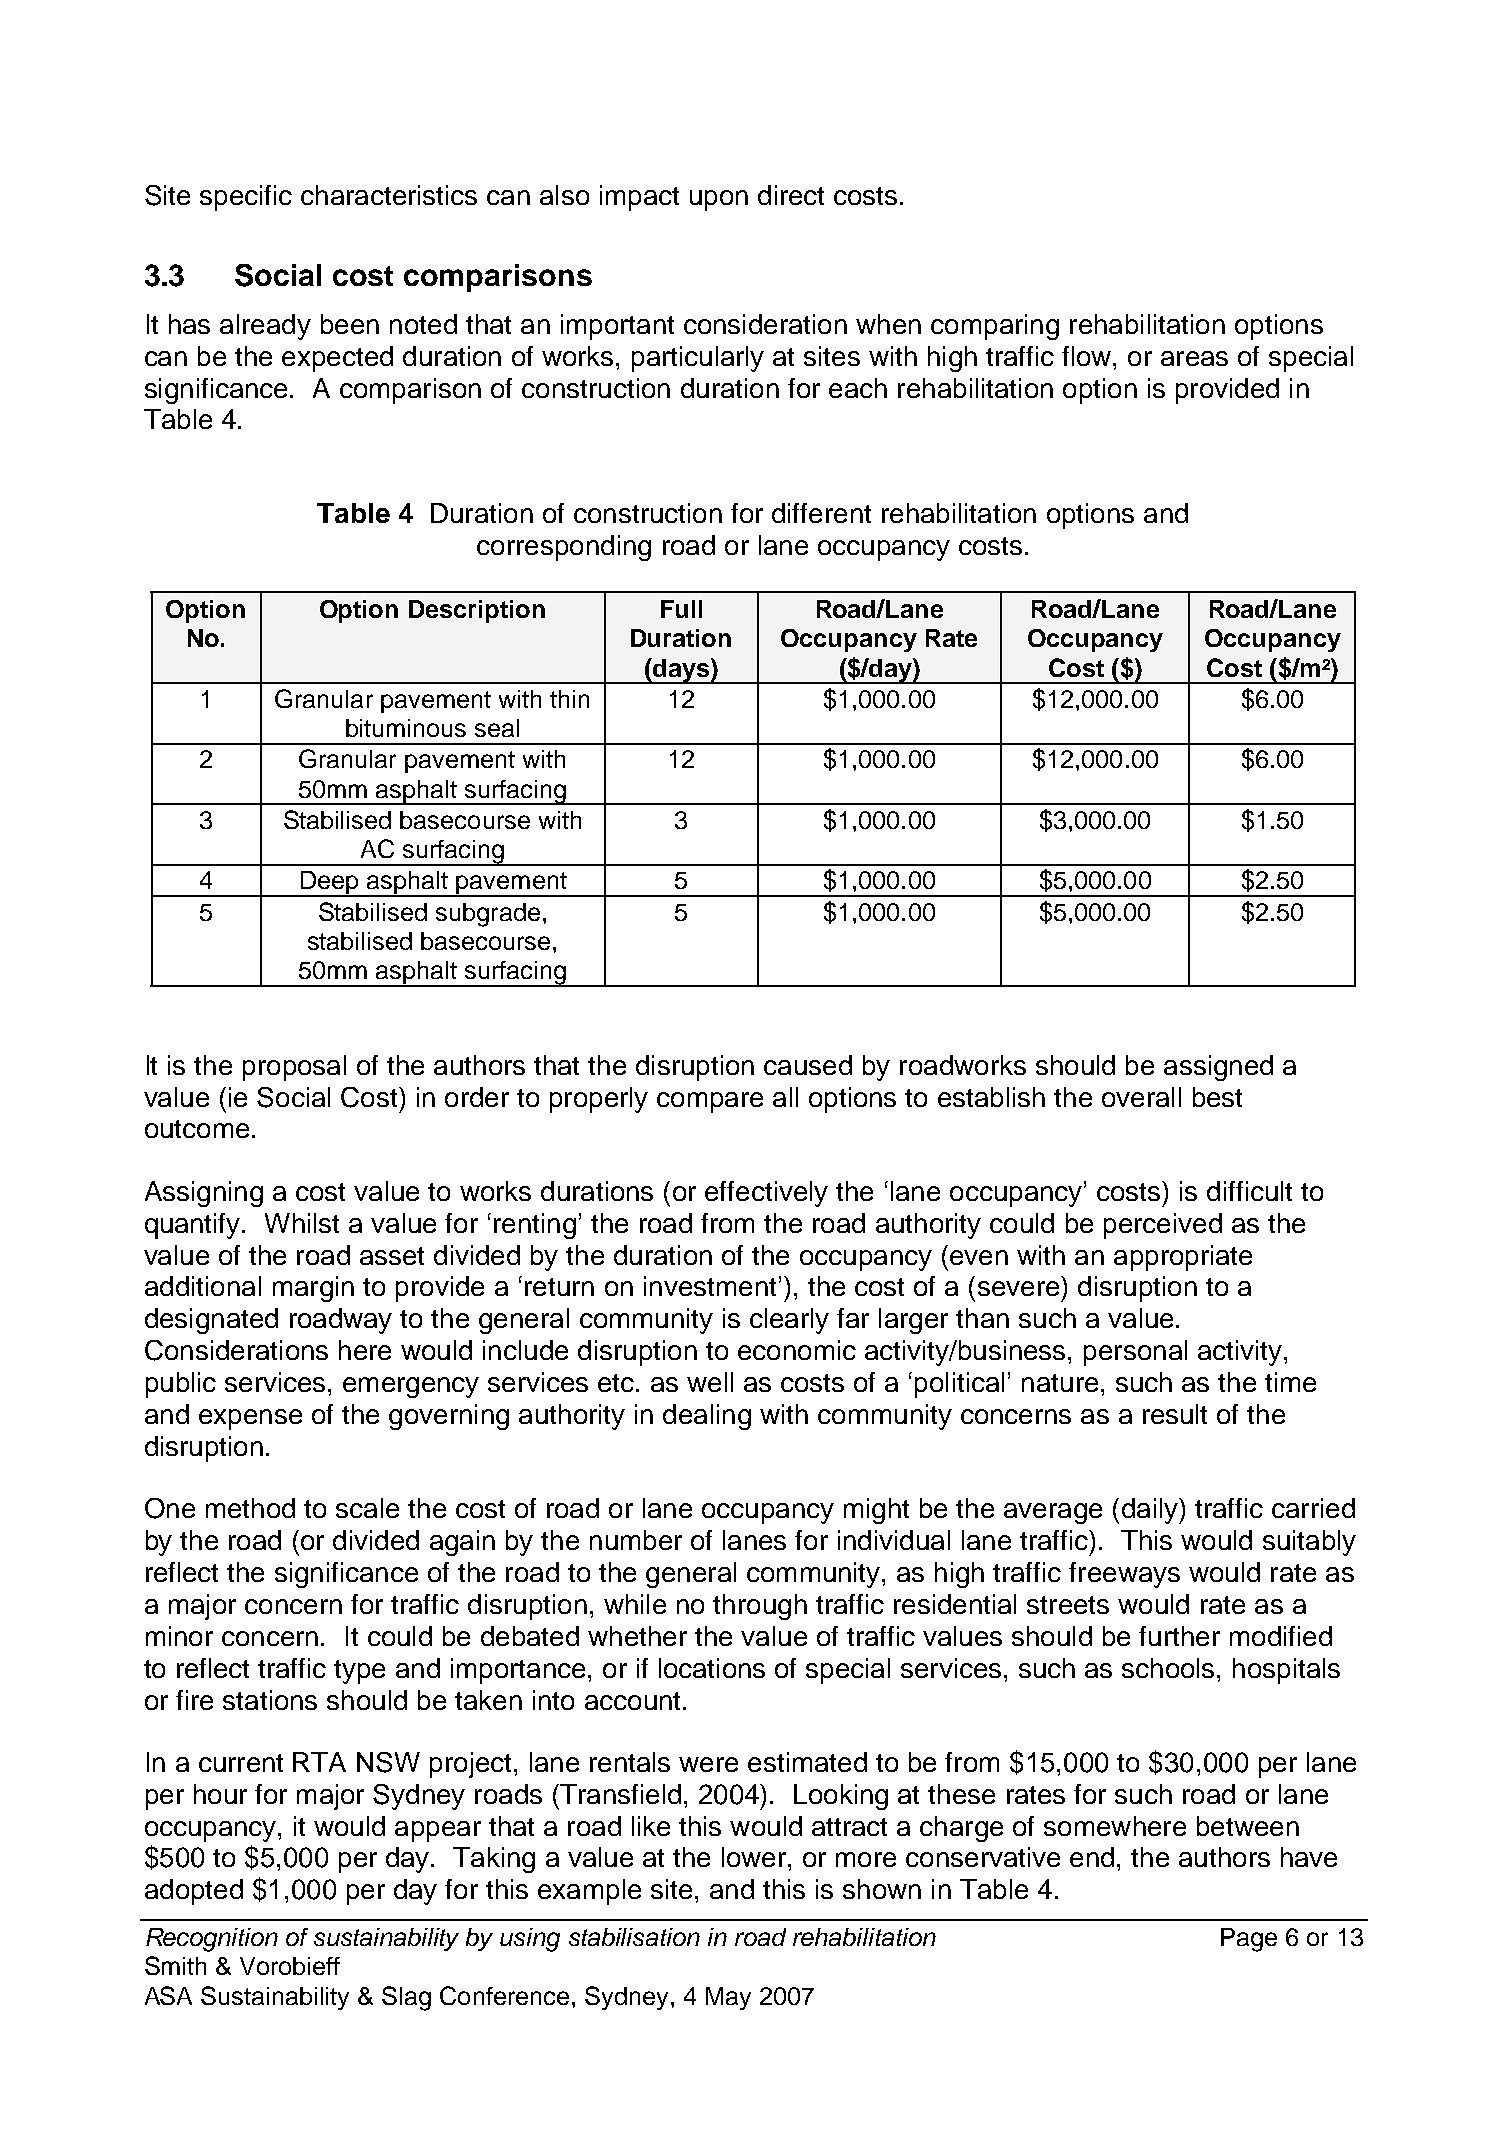  What do you see at coordinates (250, 1419) in the page?
I see `expense` at bounding box center [250, 1419].
